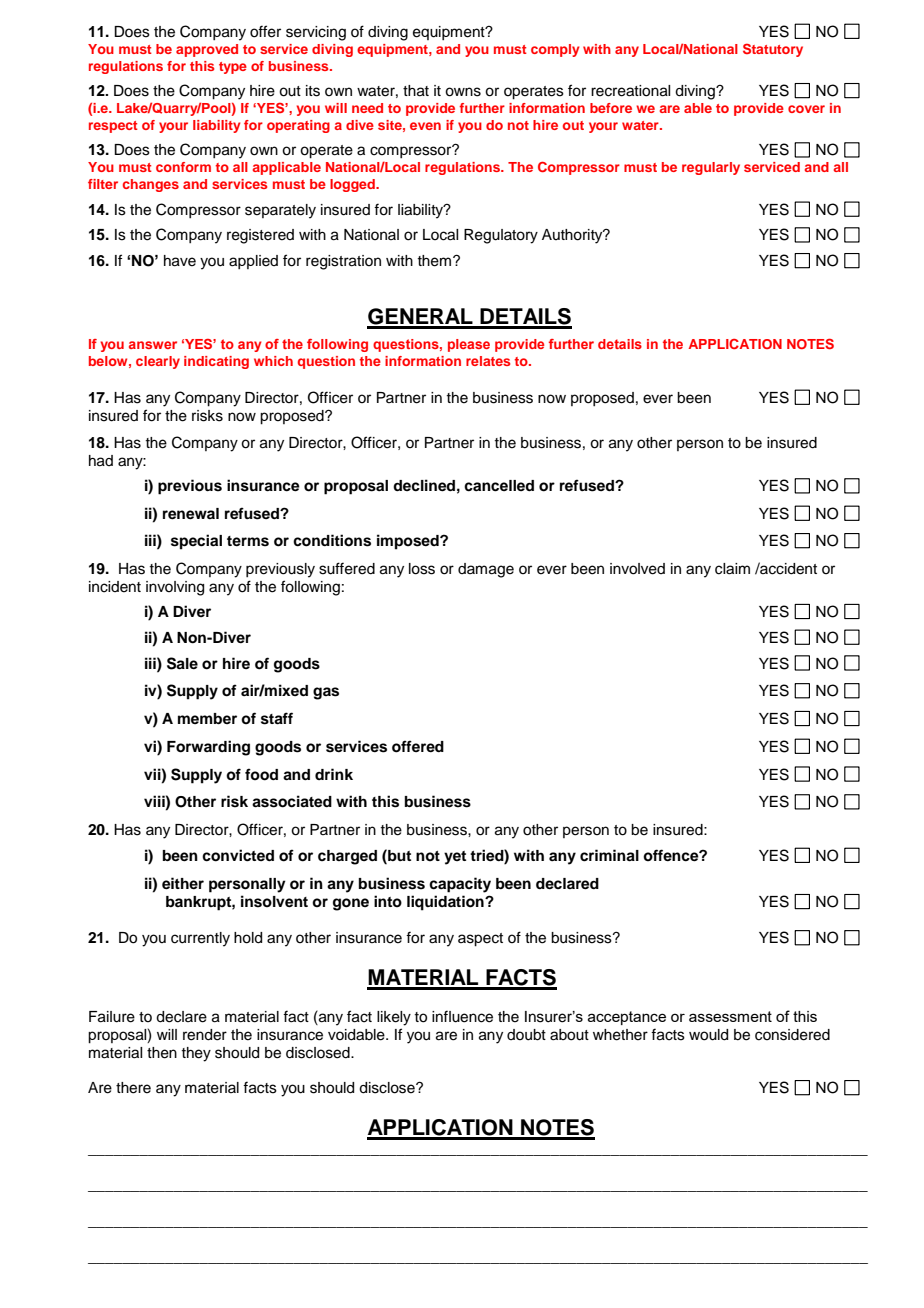  Describe the element at coordinates (196, 1054) in the screenshot. I see `they` at that location.
